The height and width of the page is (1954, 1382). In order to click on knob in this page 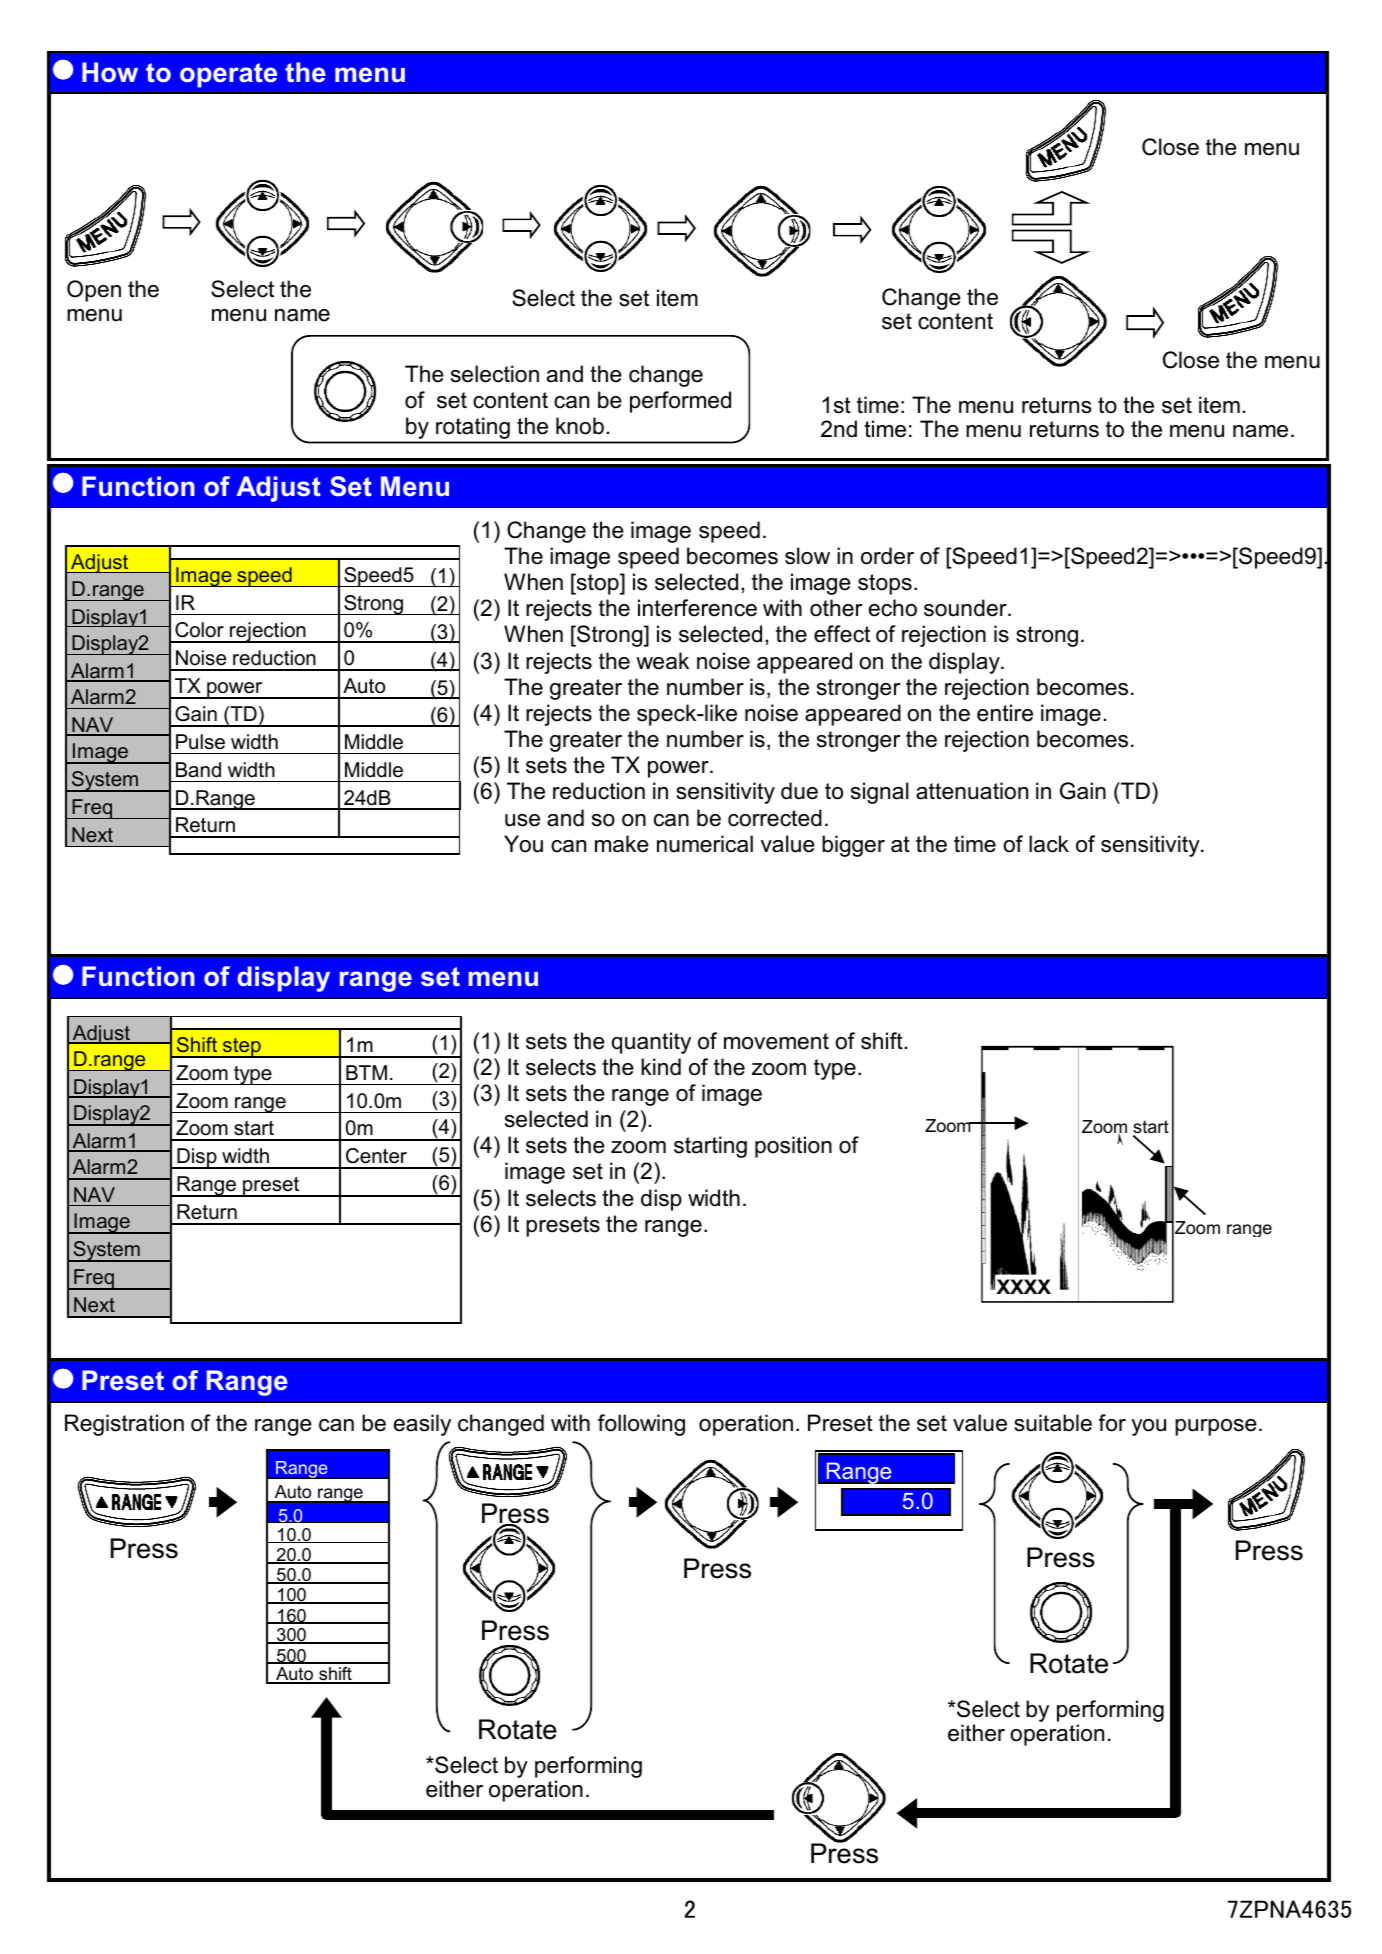, I will do `click(580, 426)`.
